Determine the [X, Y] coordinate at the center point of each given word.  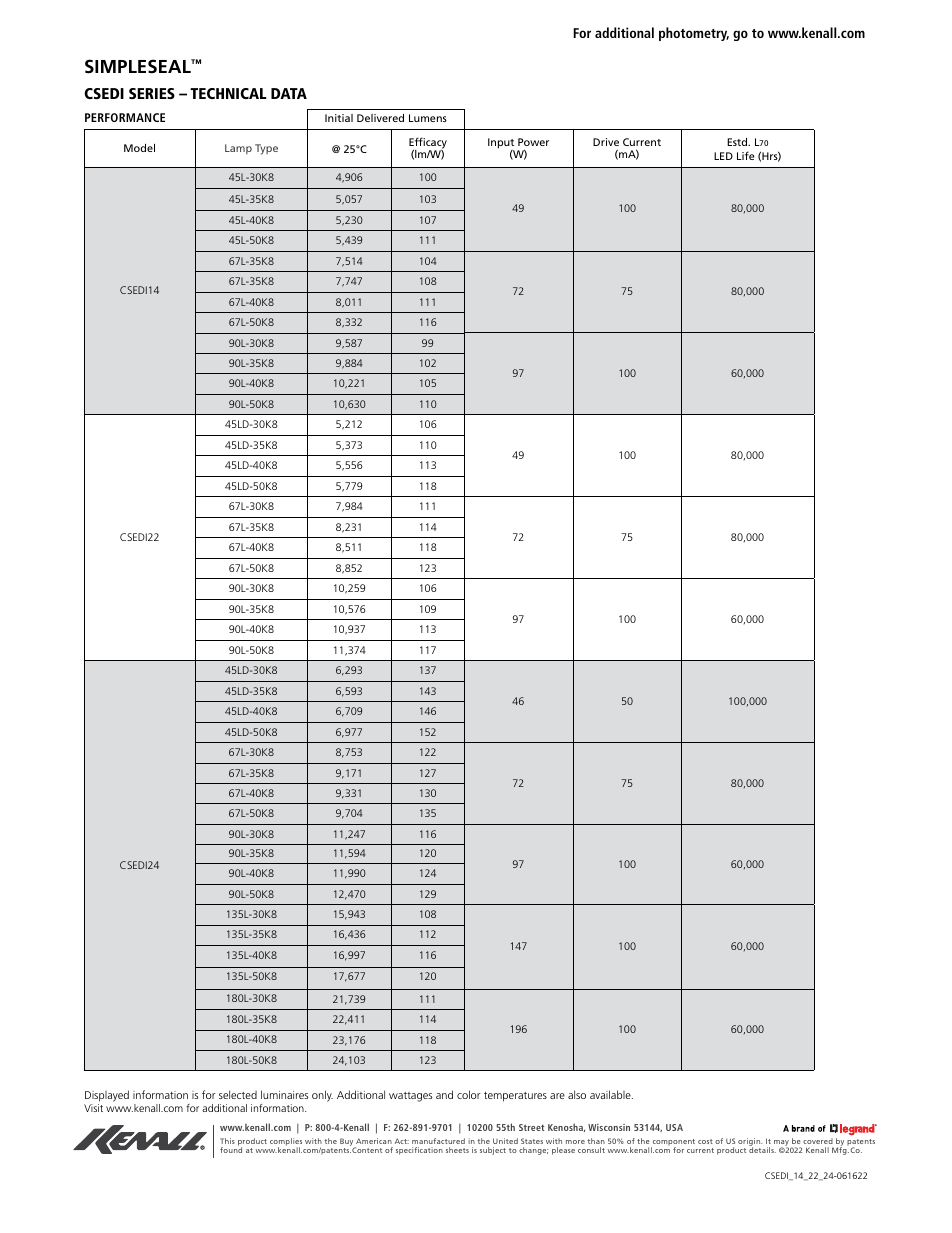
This [227, 1141]
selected [238, 1094]
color [469, 1094]
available [611, 1094]
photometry [694, 34]
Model [139, 148]
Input [501, 144]
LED [723, 156]
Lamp [238, 149]
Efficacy [428, 144]
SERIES [152, 93]
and [444, 1094]
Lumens [428, 118]
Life [746, 155]
